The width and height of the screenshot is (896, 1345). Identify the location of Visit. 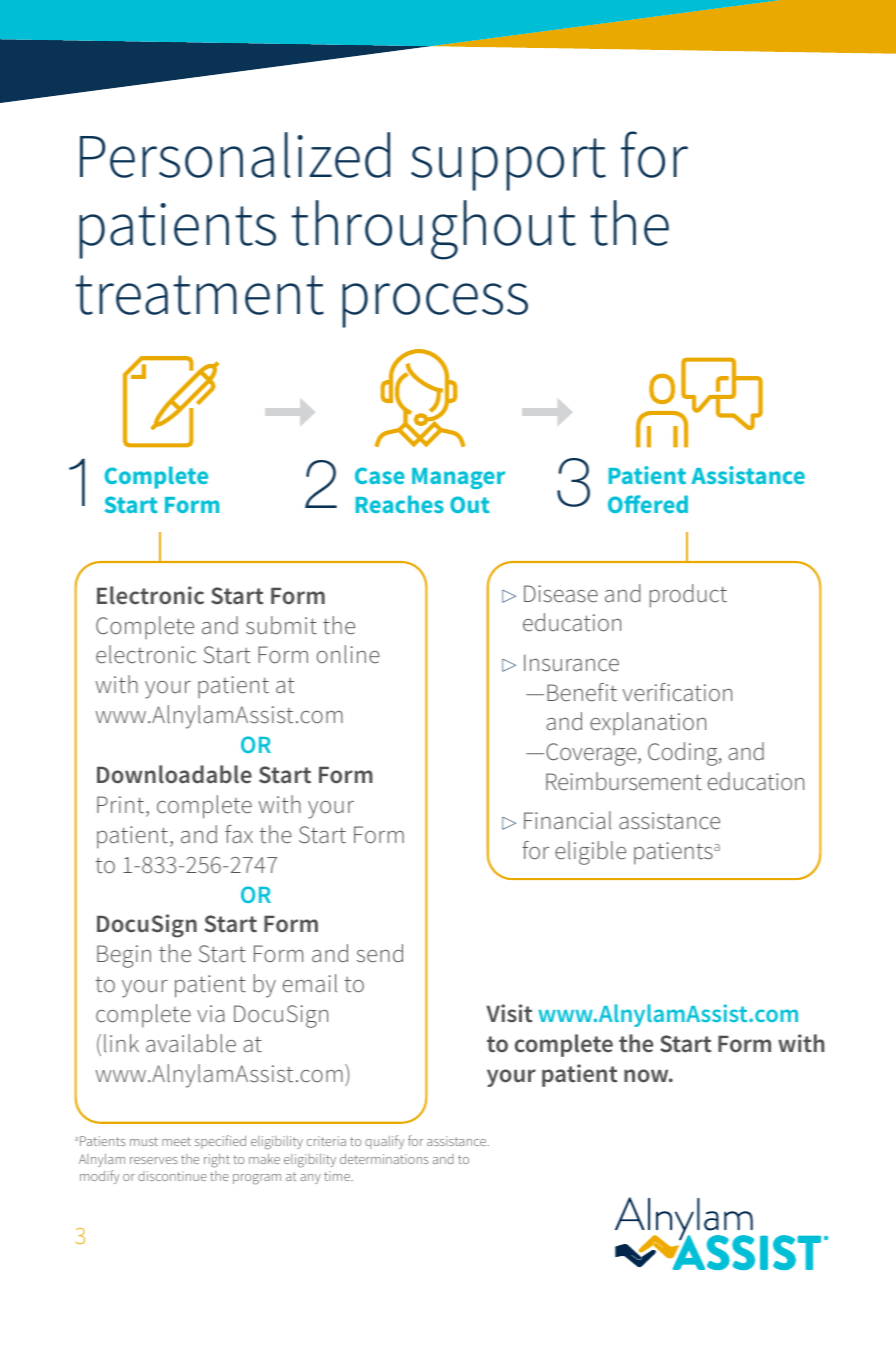
(509, 1013).
